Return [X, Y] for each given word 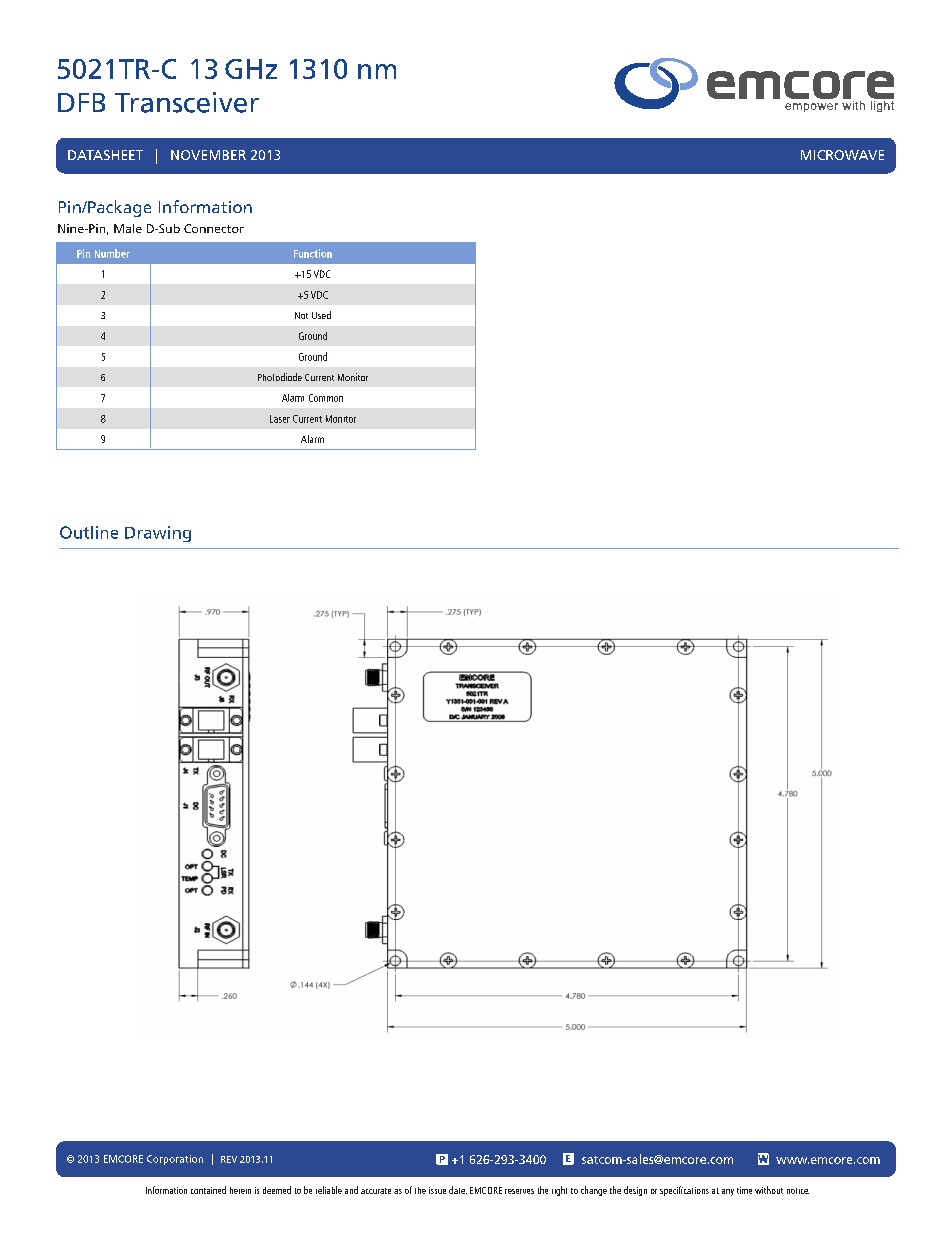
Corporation [175, 1160]
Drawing [158, 534]
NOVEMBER [208, 155]
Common [326, 398]
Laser [280, 419]
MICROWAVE [842, 155]
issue [437, 1190]
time [744, 1190]
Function [313, 253]
